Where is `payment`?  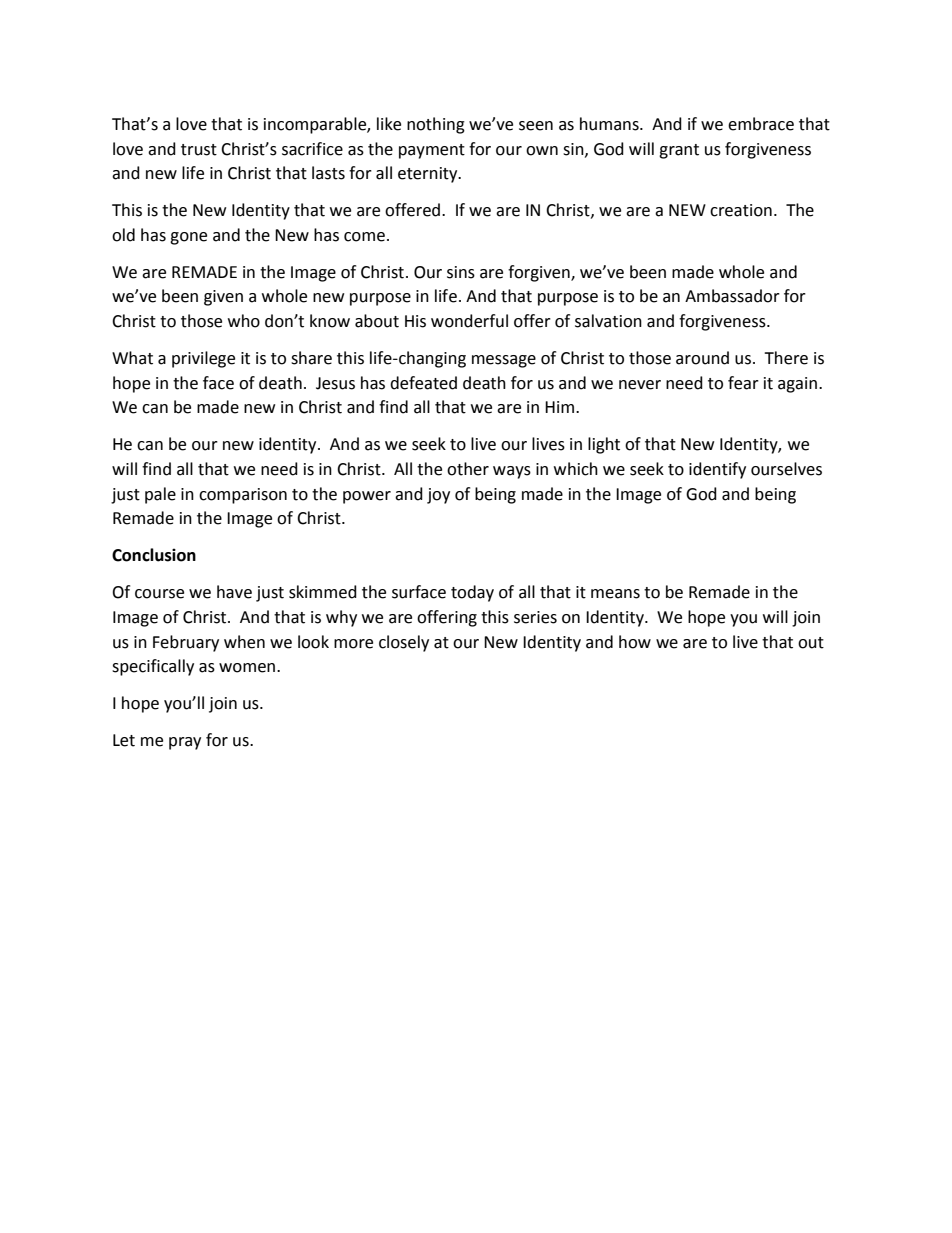 payment is located at coordinates (432, 151).
